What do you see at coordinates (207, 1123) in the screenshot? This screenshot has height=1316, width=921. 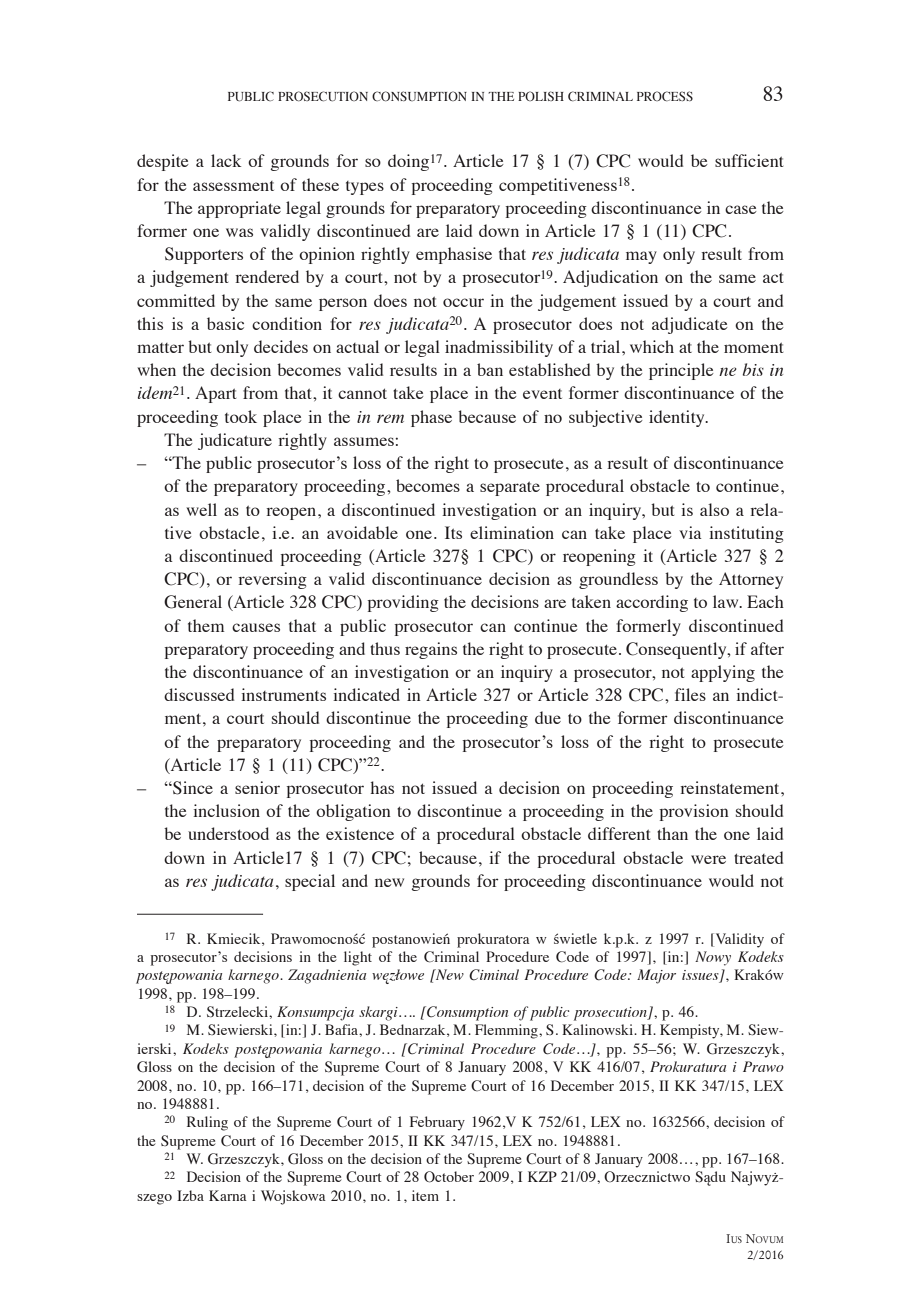 I see `Ruling` at bounding box center [207, 1123].
